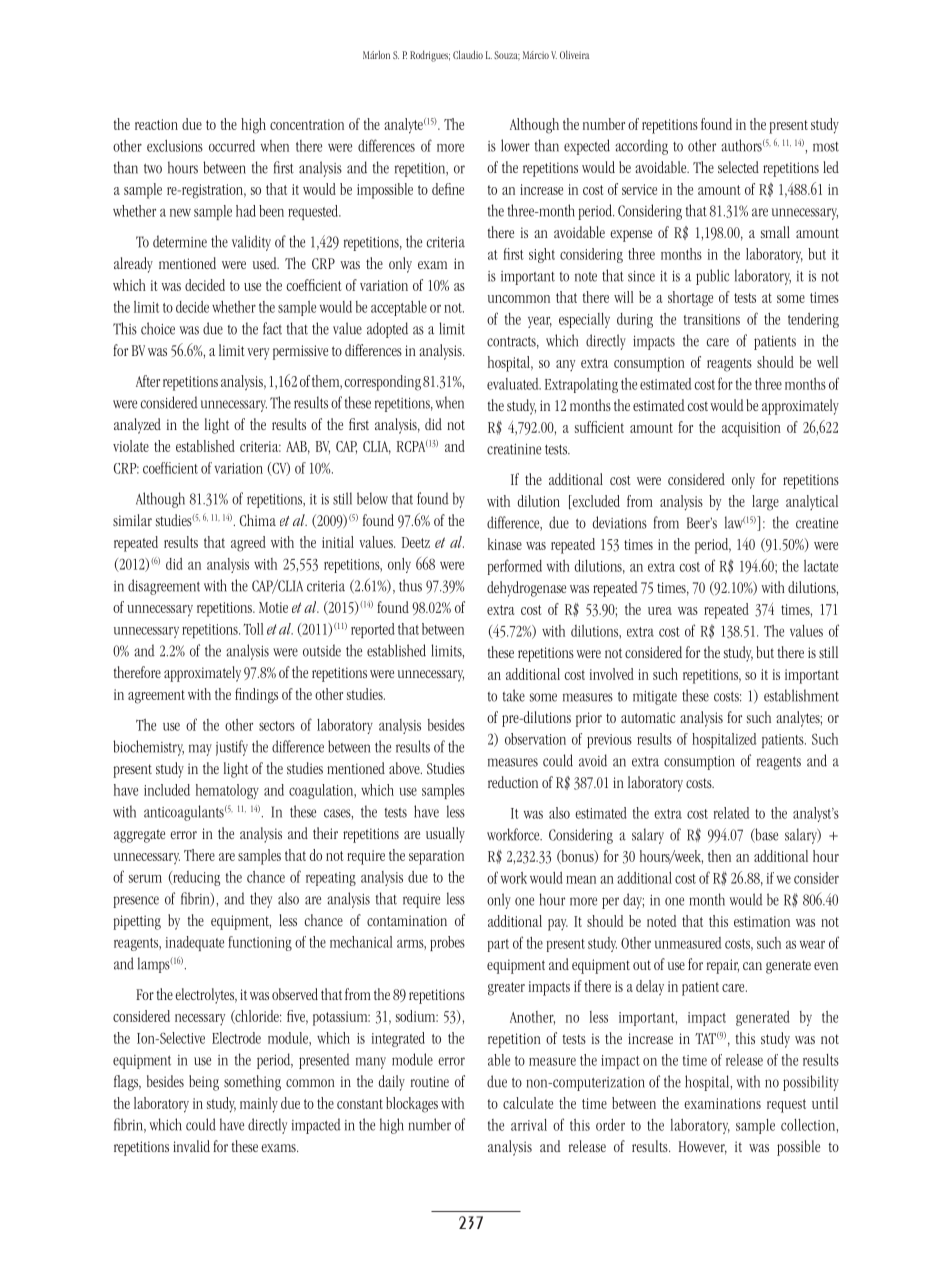 The height and width of the image is (1270, 952). I want to click on being, so click(204, 1083).
